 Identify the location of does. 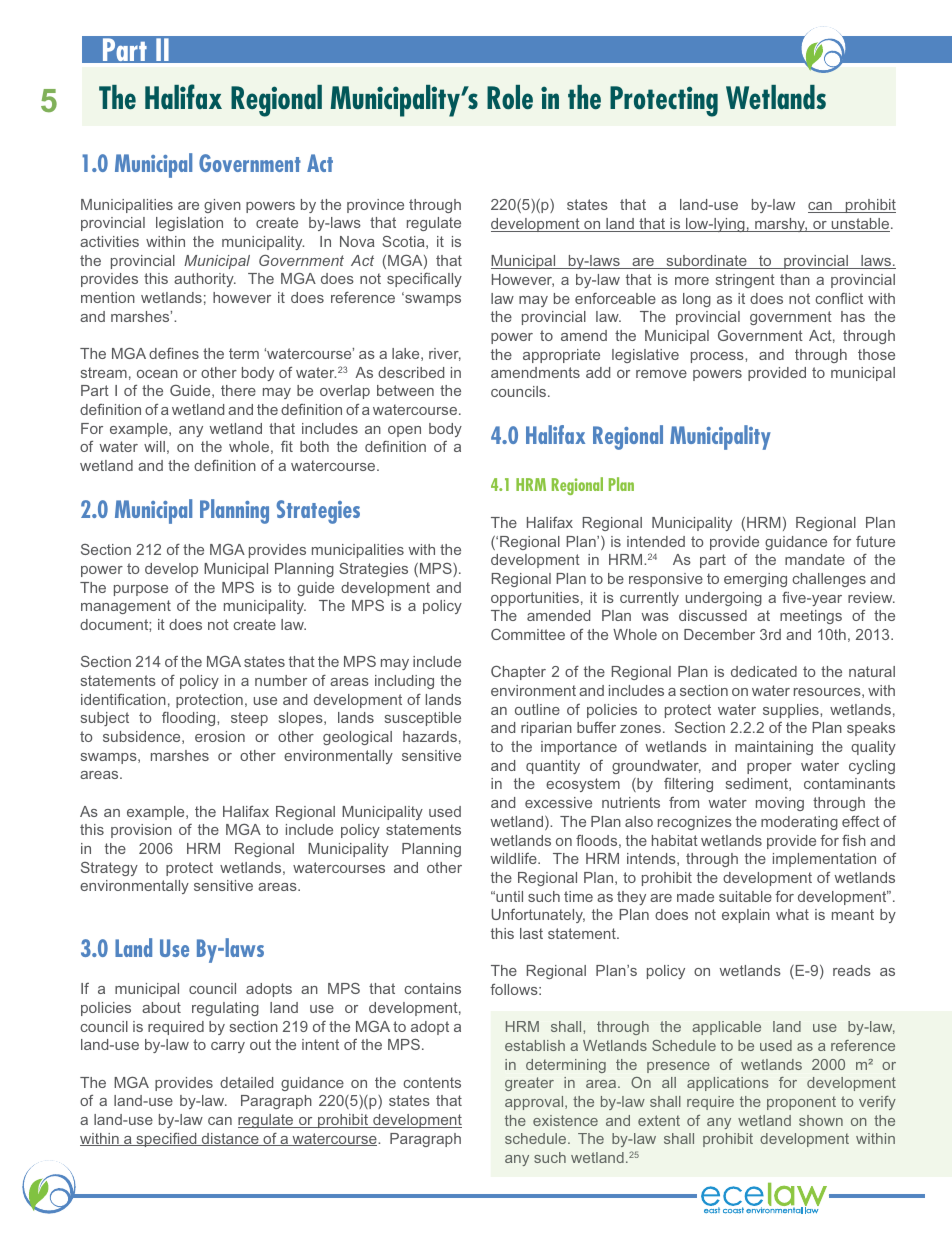
(185, 624).
